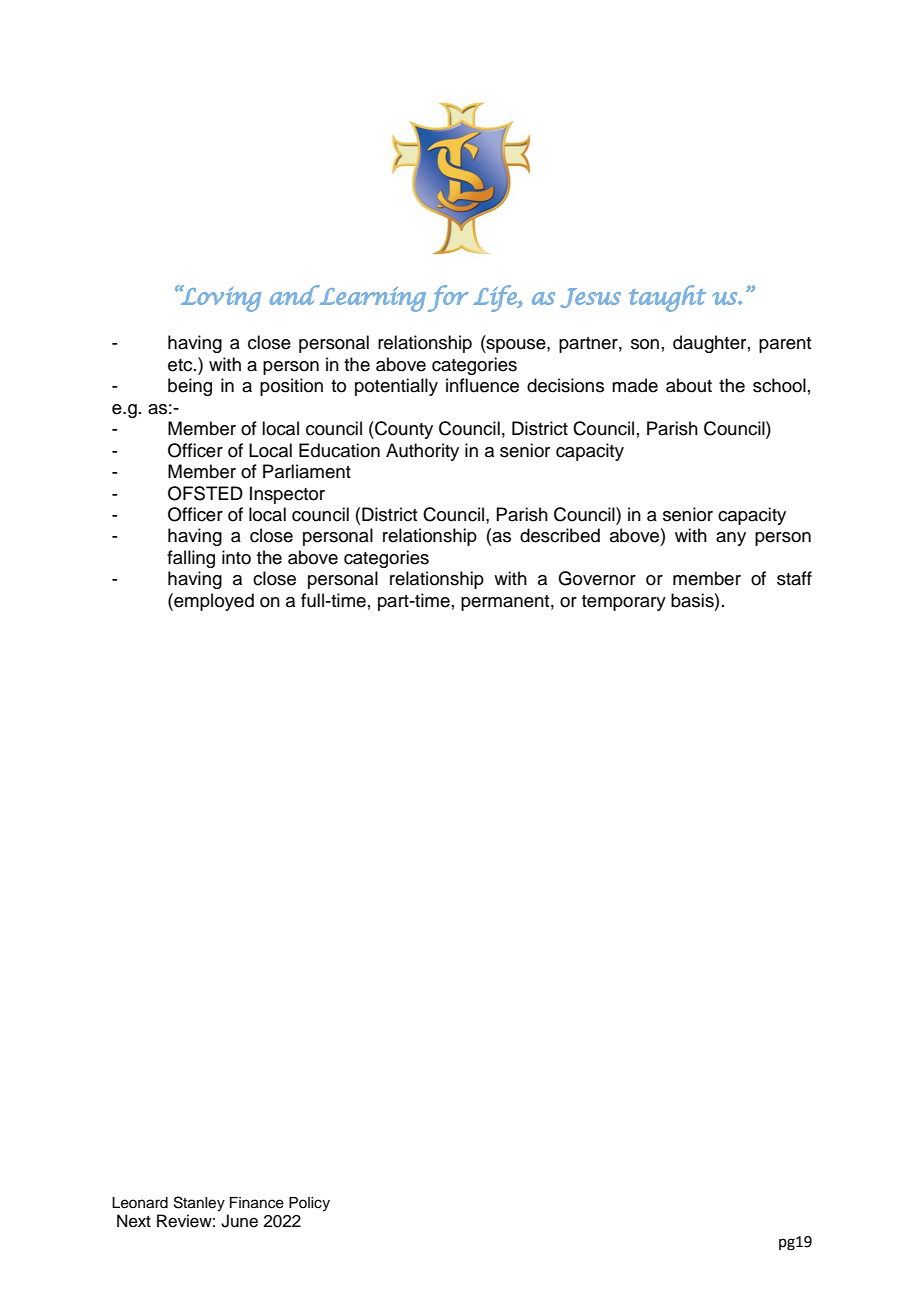 This document has width=924, height=1308. What do you see at coordinates (239, 1221) in the document?
I see `June` at bounding box center [239, 1221].
